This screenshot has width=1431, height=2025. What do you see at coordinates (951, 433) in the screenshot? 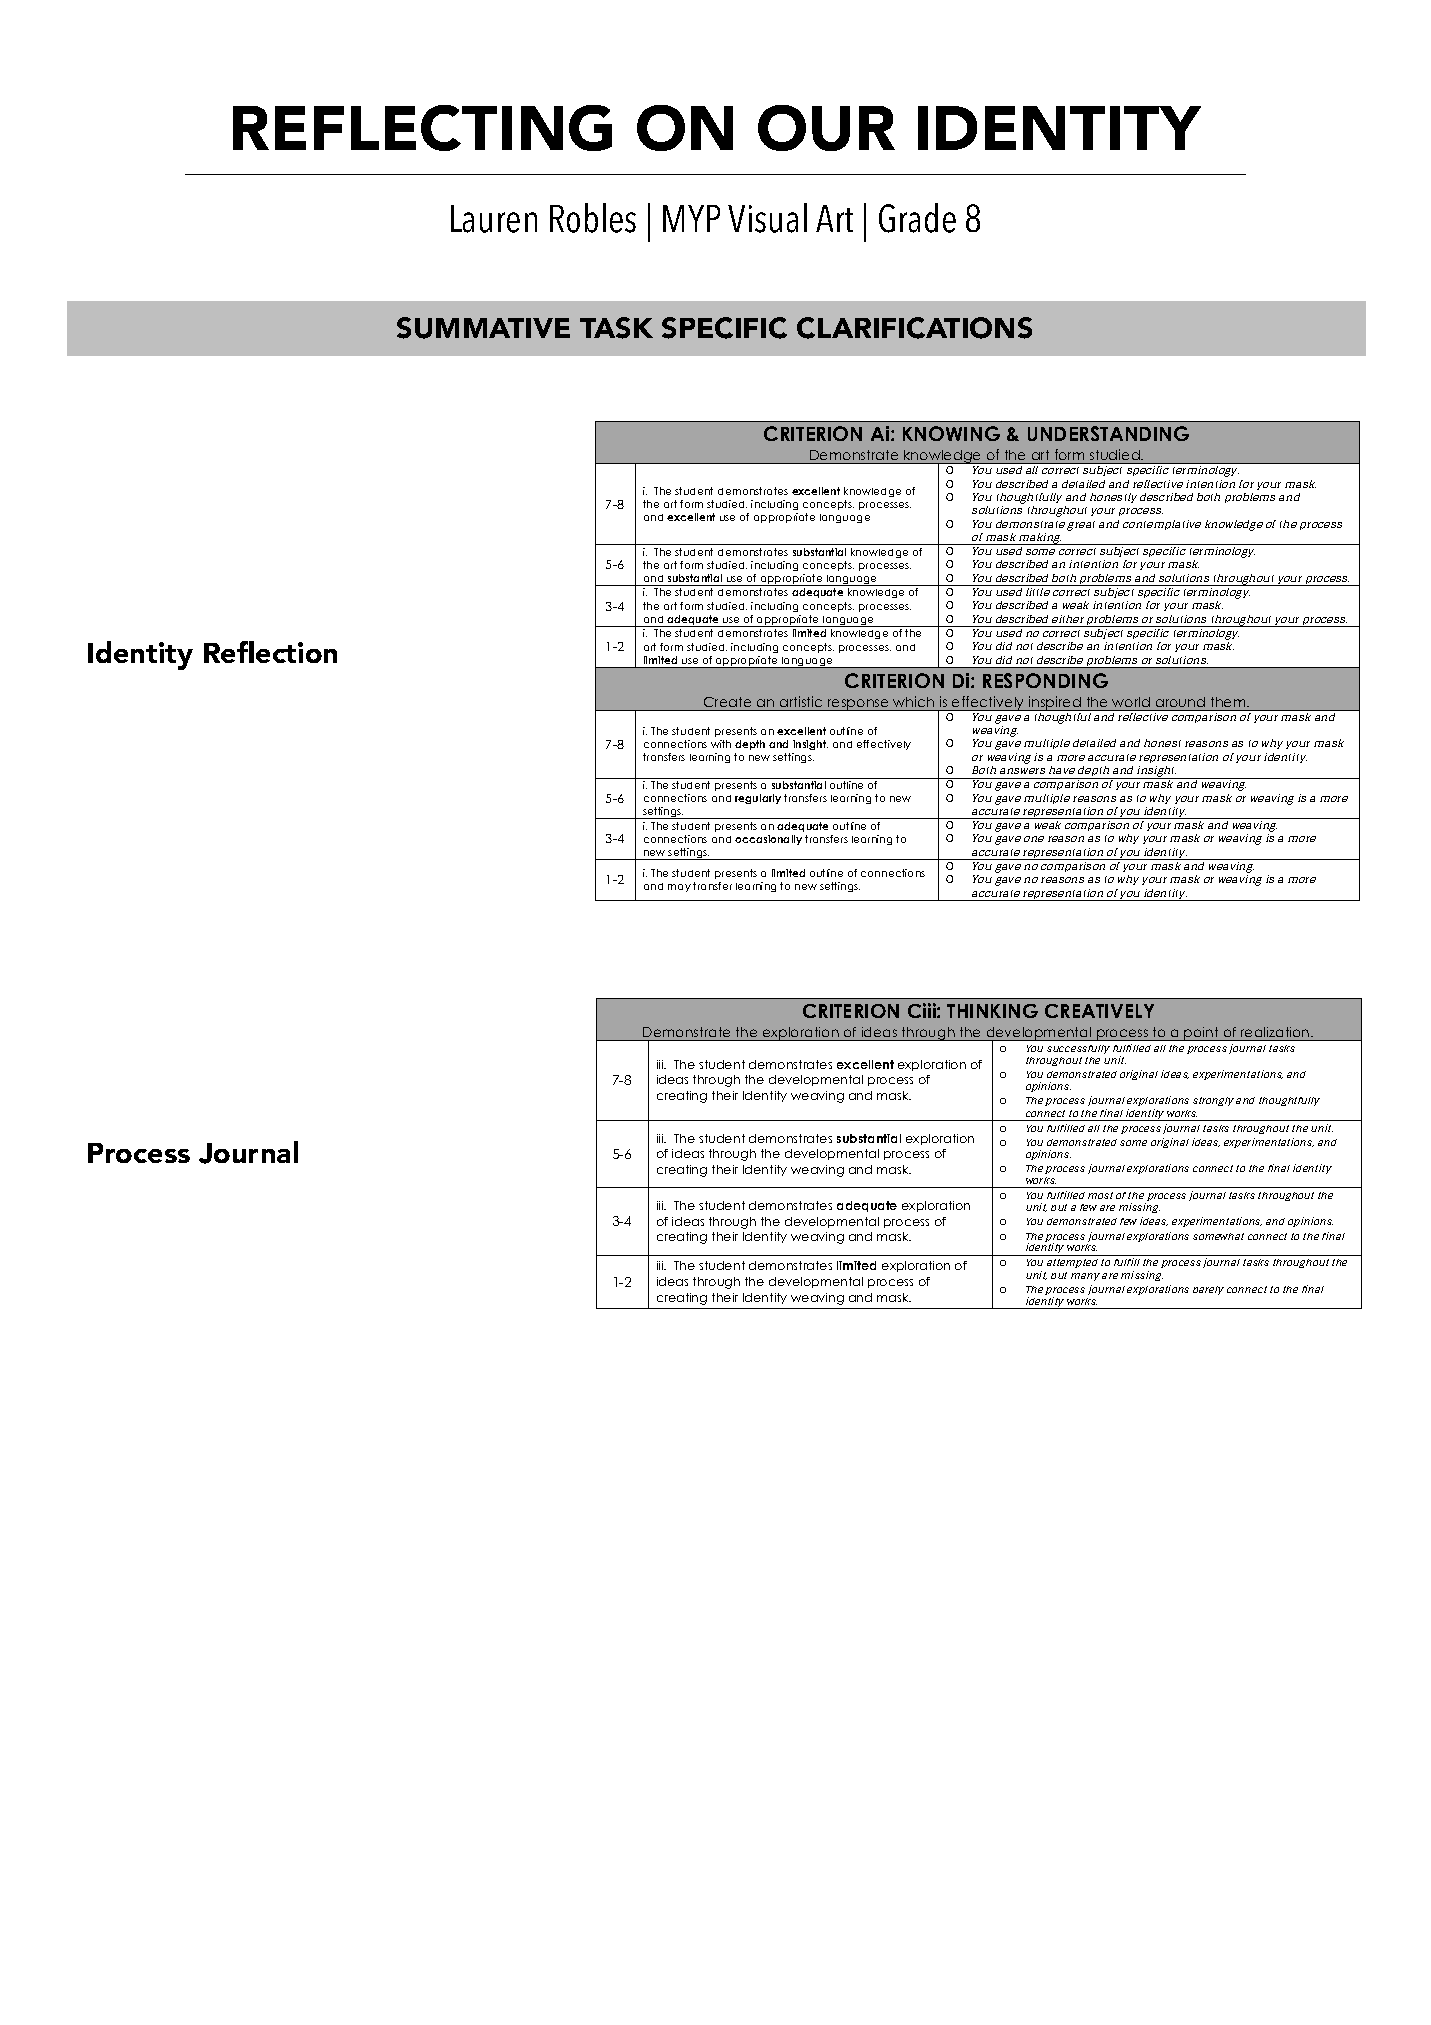
I see `KNOWING` at bounding box center [951, 433].
